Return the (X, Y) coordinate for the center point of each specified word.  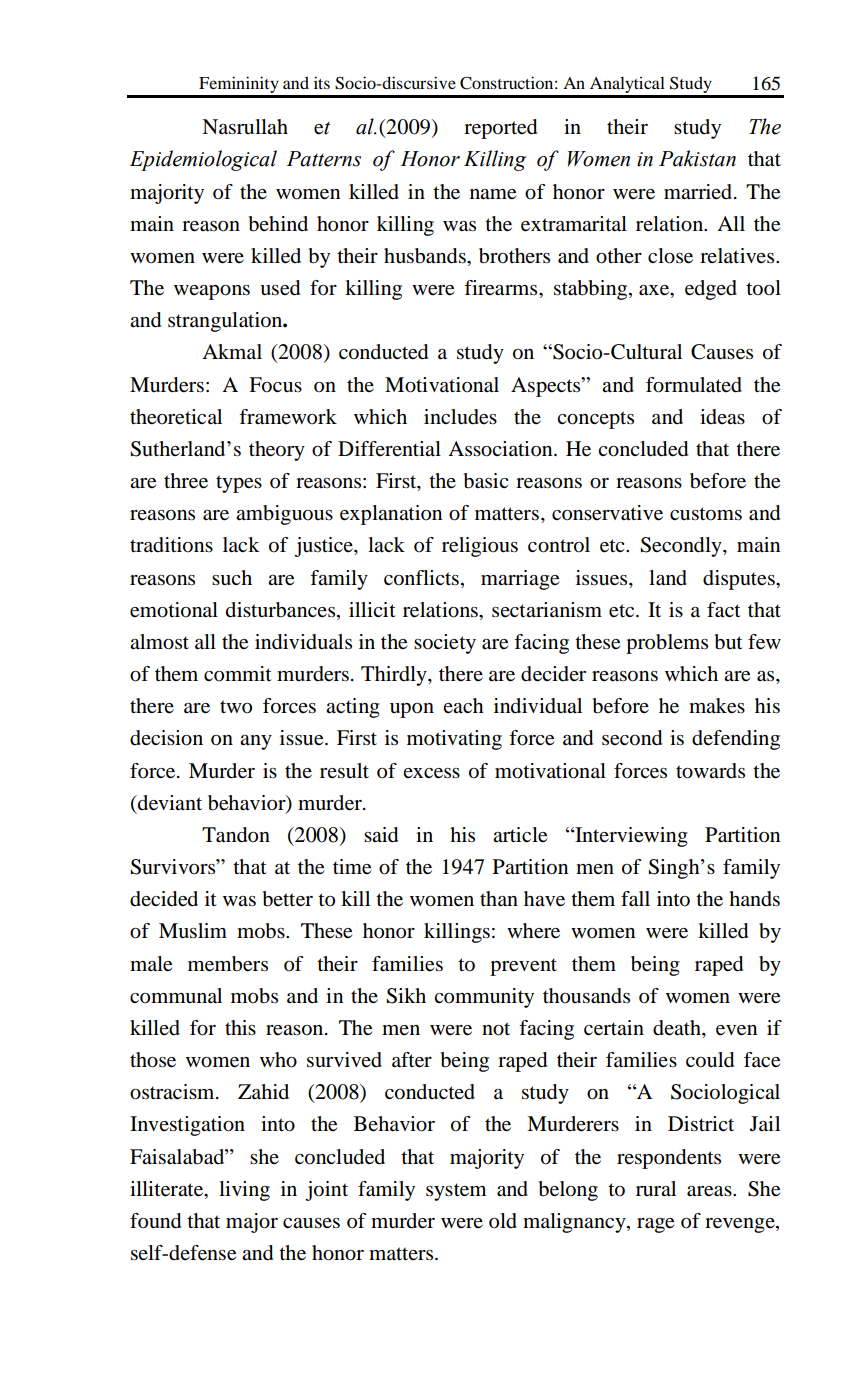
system (456, 1192)
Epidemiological (203, 160)
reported (500, 129)
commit (238, 674)
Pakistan (697, 158)
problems (667, 644)
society (445, 644)
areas (710, 1191)
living (244, 1191)
